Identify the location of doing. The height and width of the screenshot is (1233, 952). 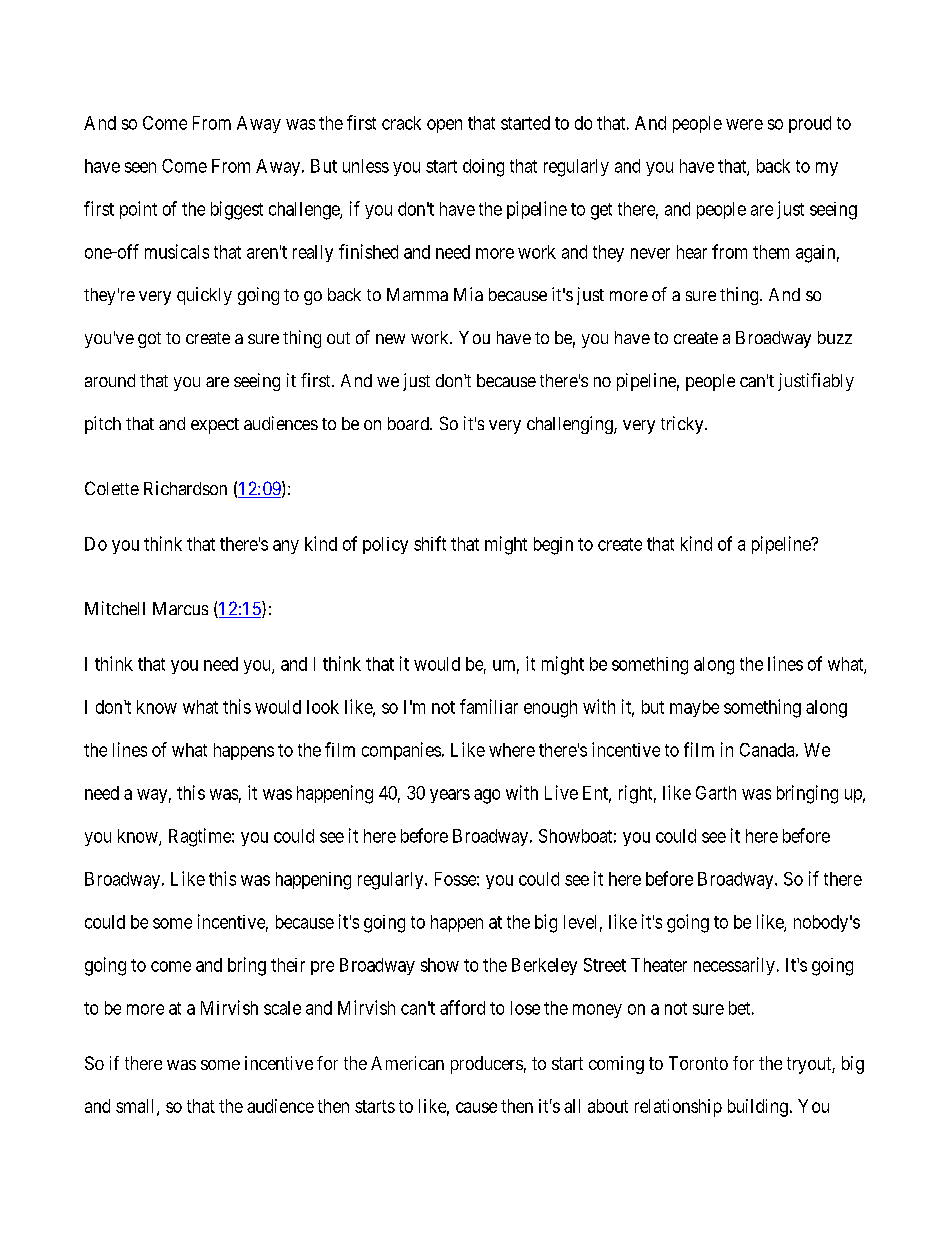
(483, 168).
